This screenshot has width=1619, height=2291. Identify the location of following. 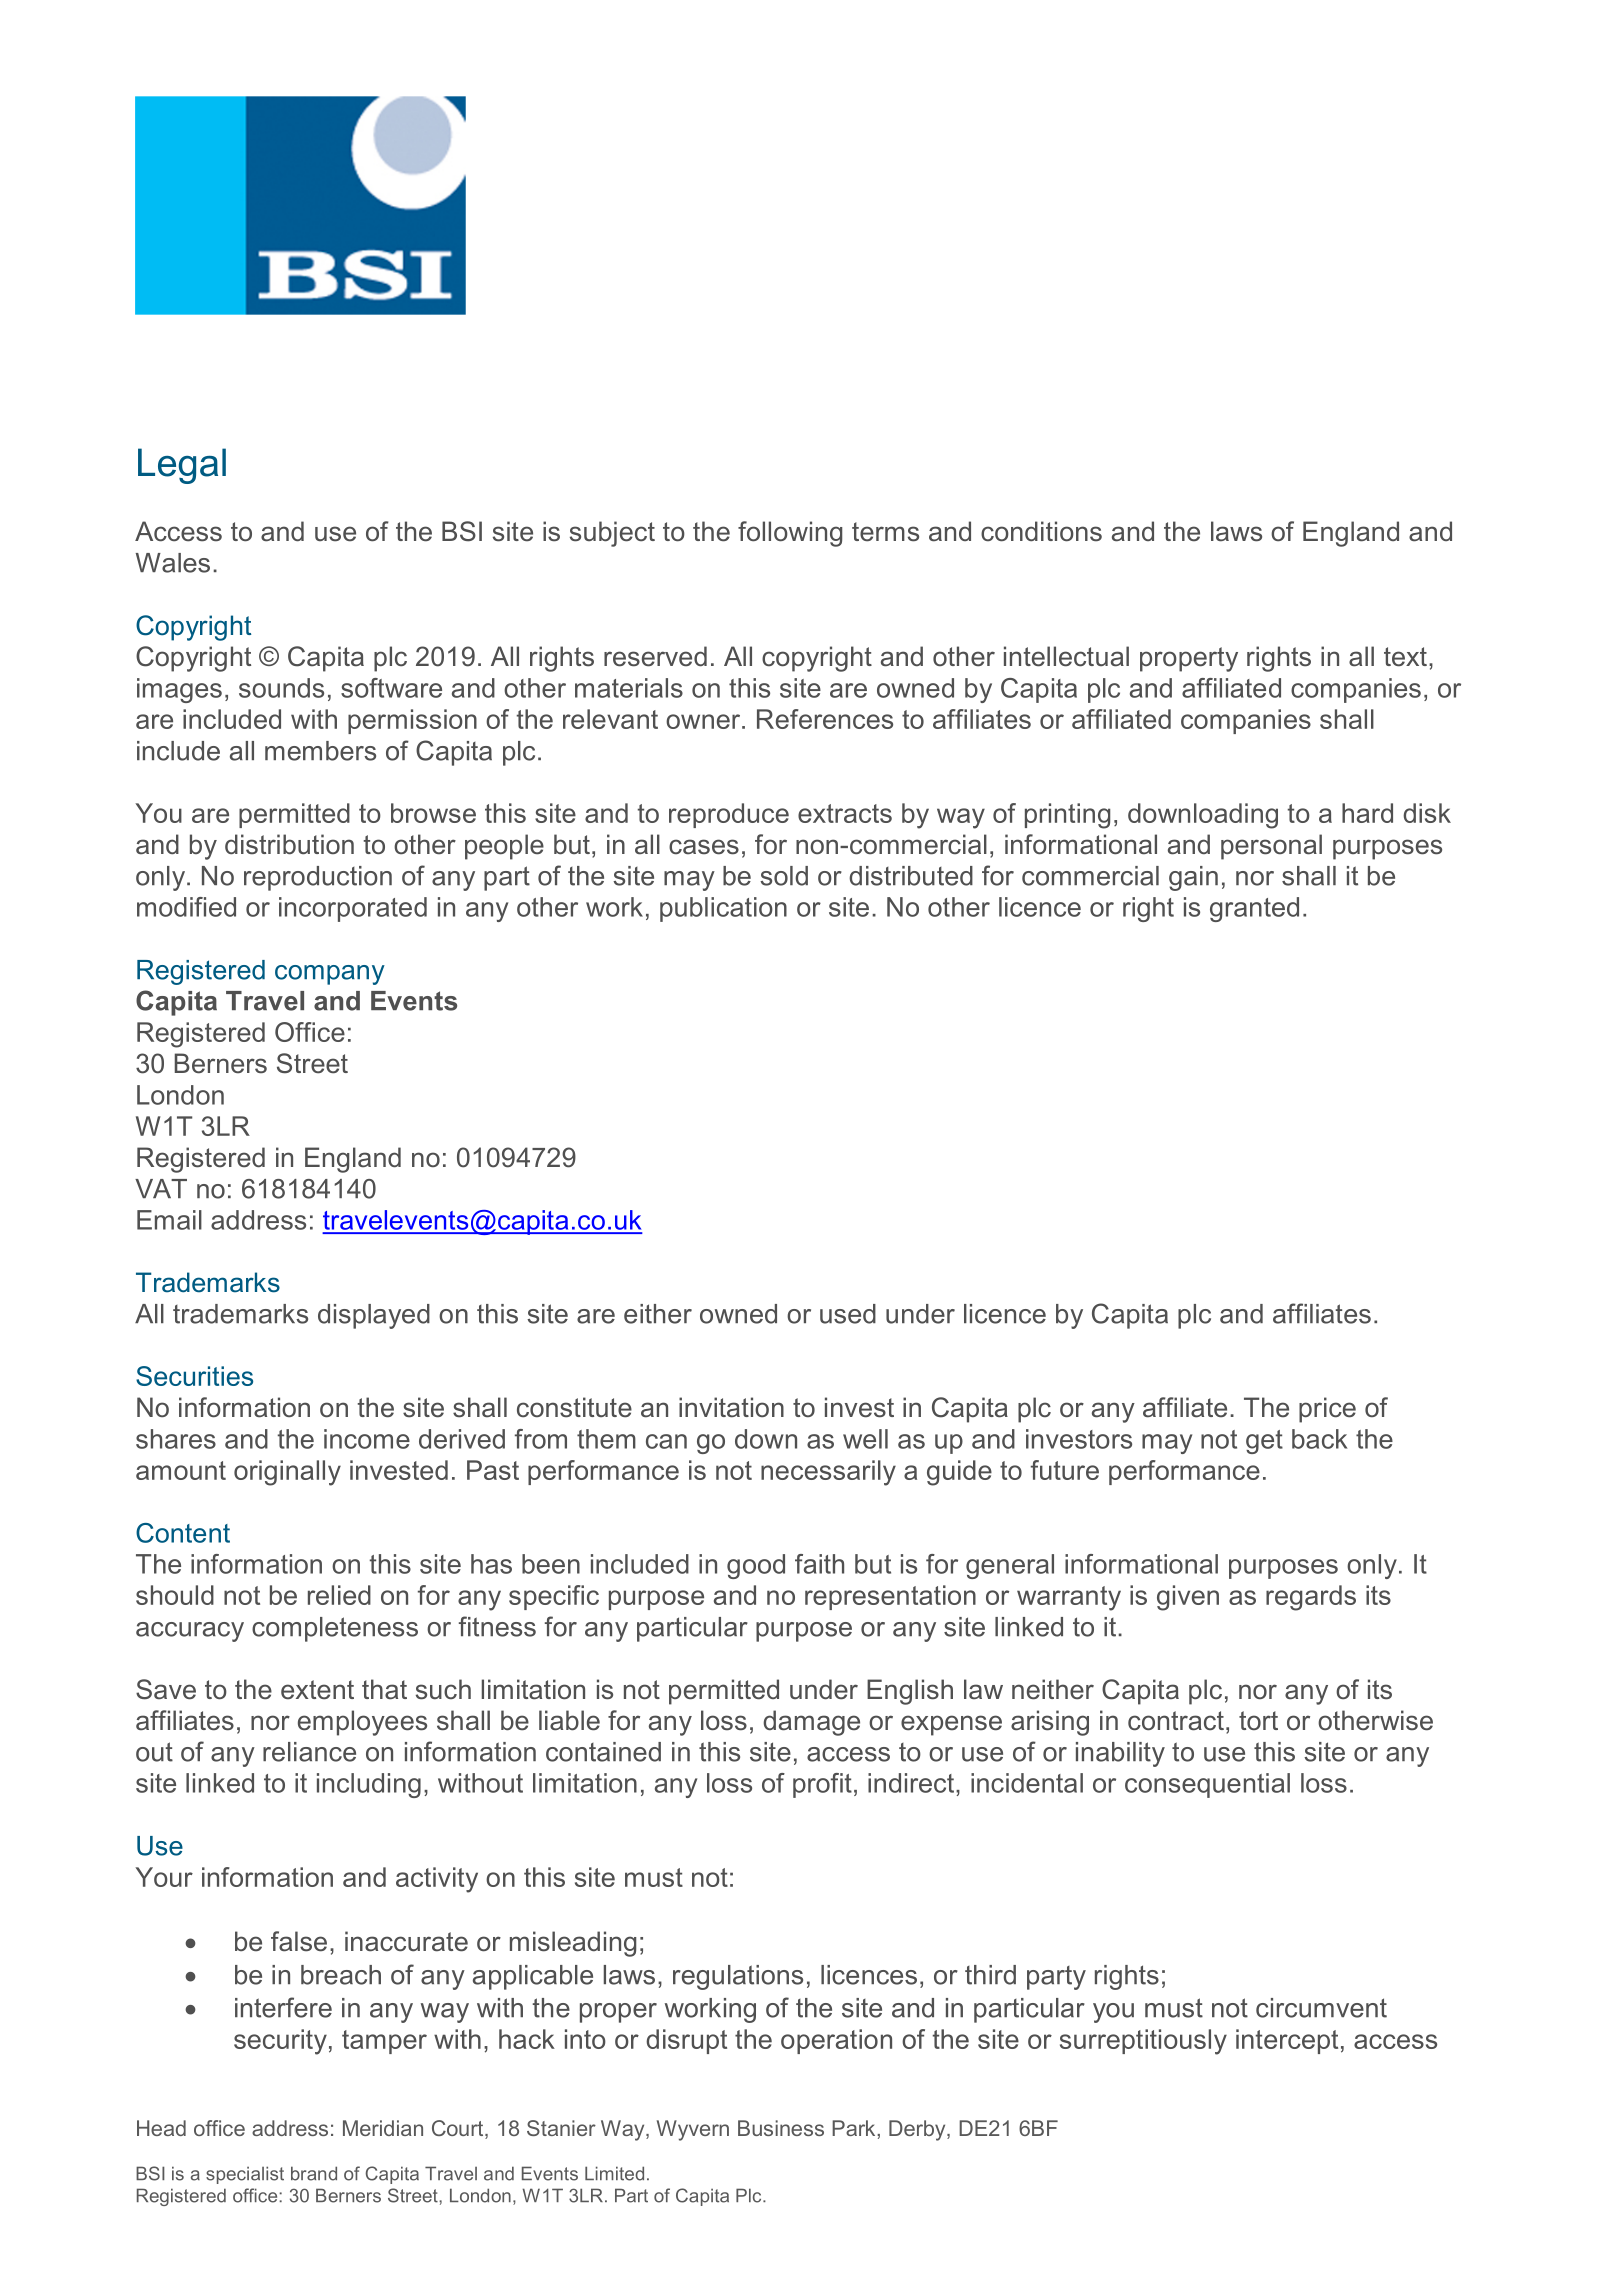
(790, 534).
